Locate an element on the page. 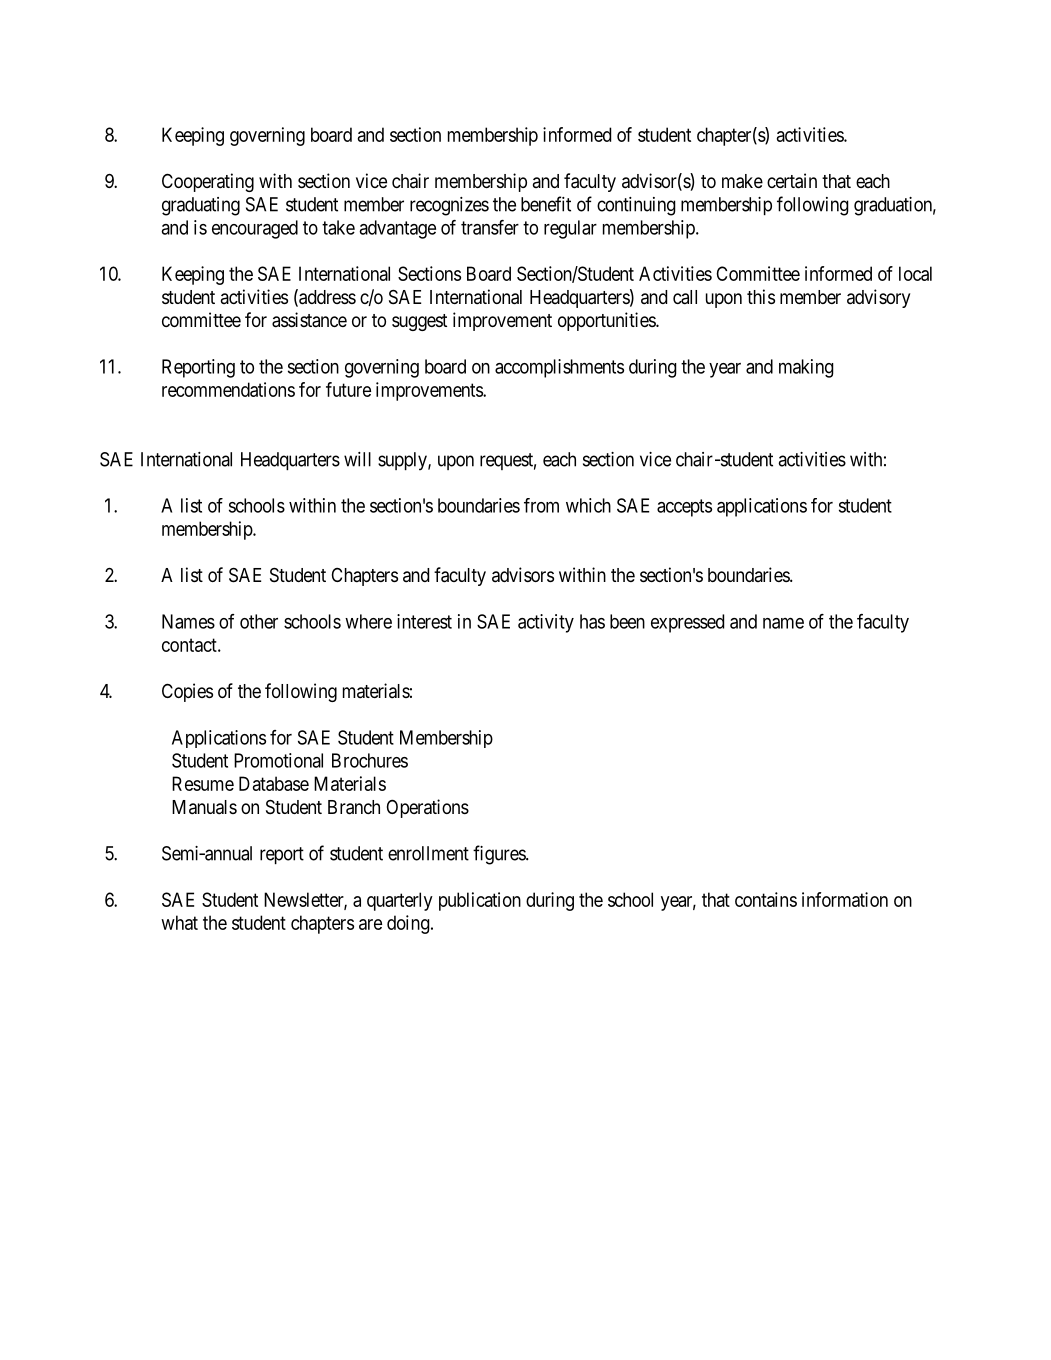 Image resolution: width=1051 pixels, height=1360 pixels. accomplishments is located at coordinates (559, 368).
